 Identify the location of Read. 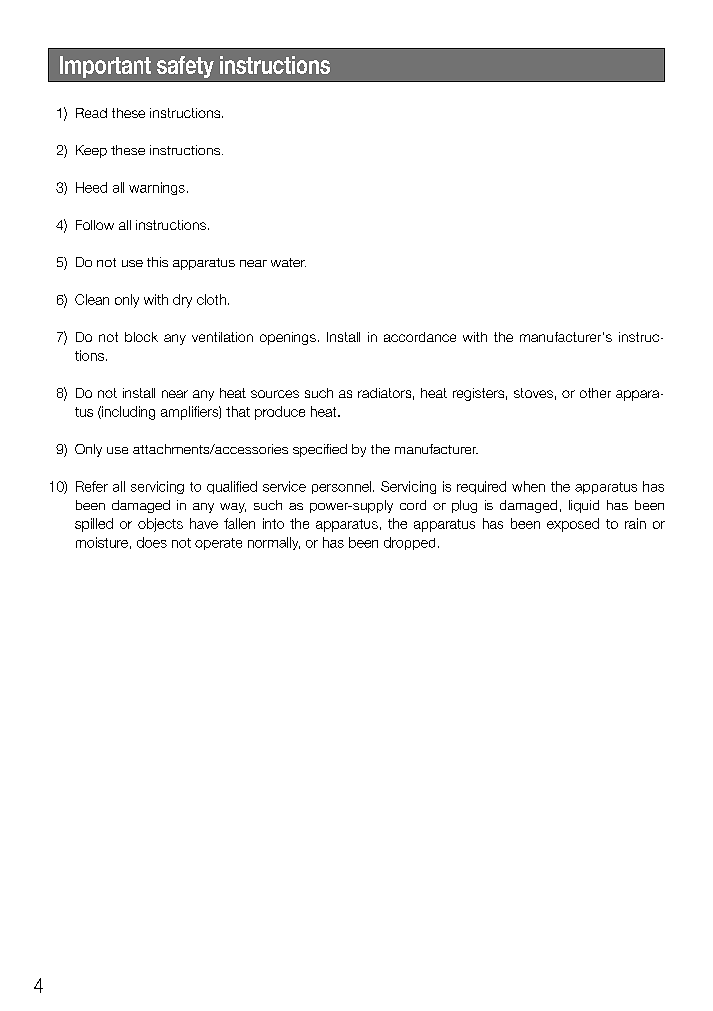
(91, 113).
